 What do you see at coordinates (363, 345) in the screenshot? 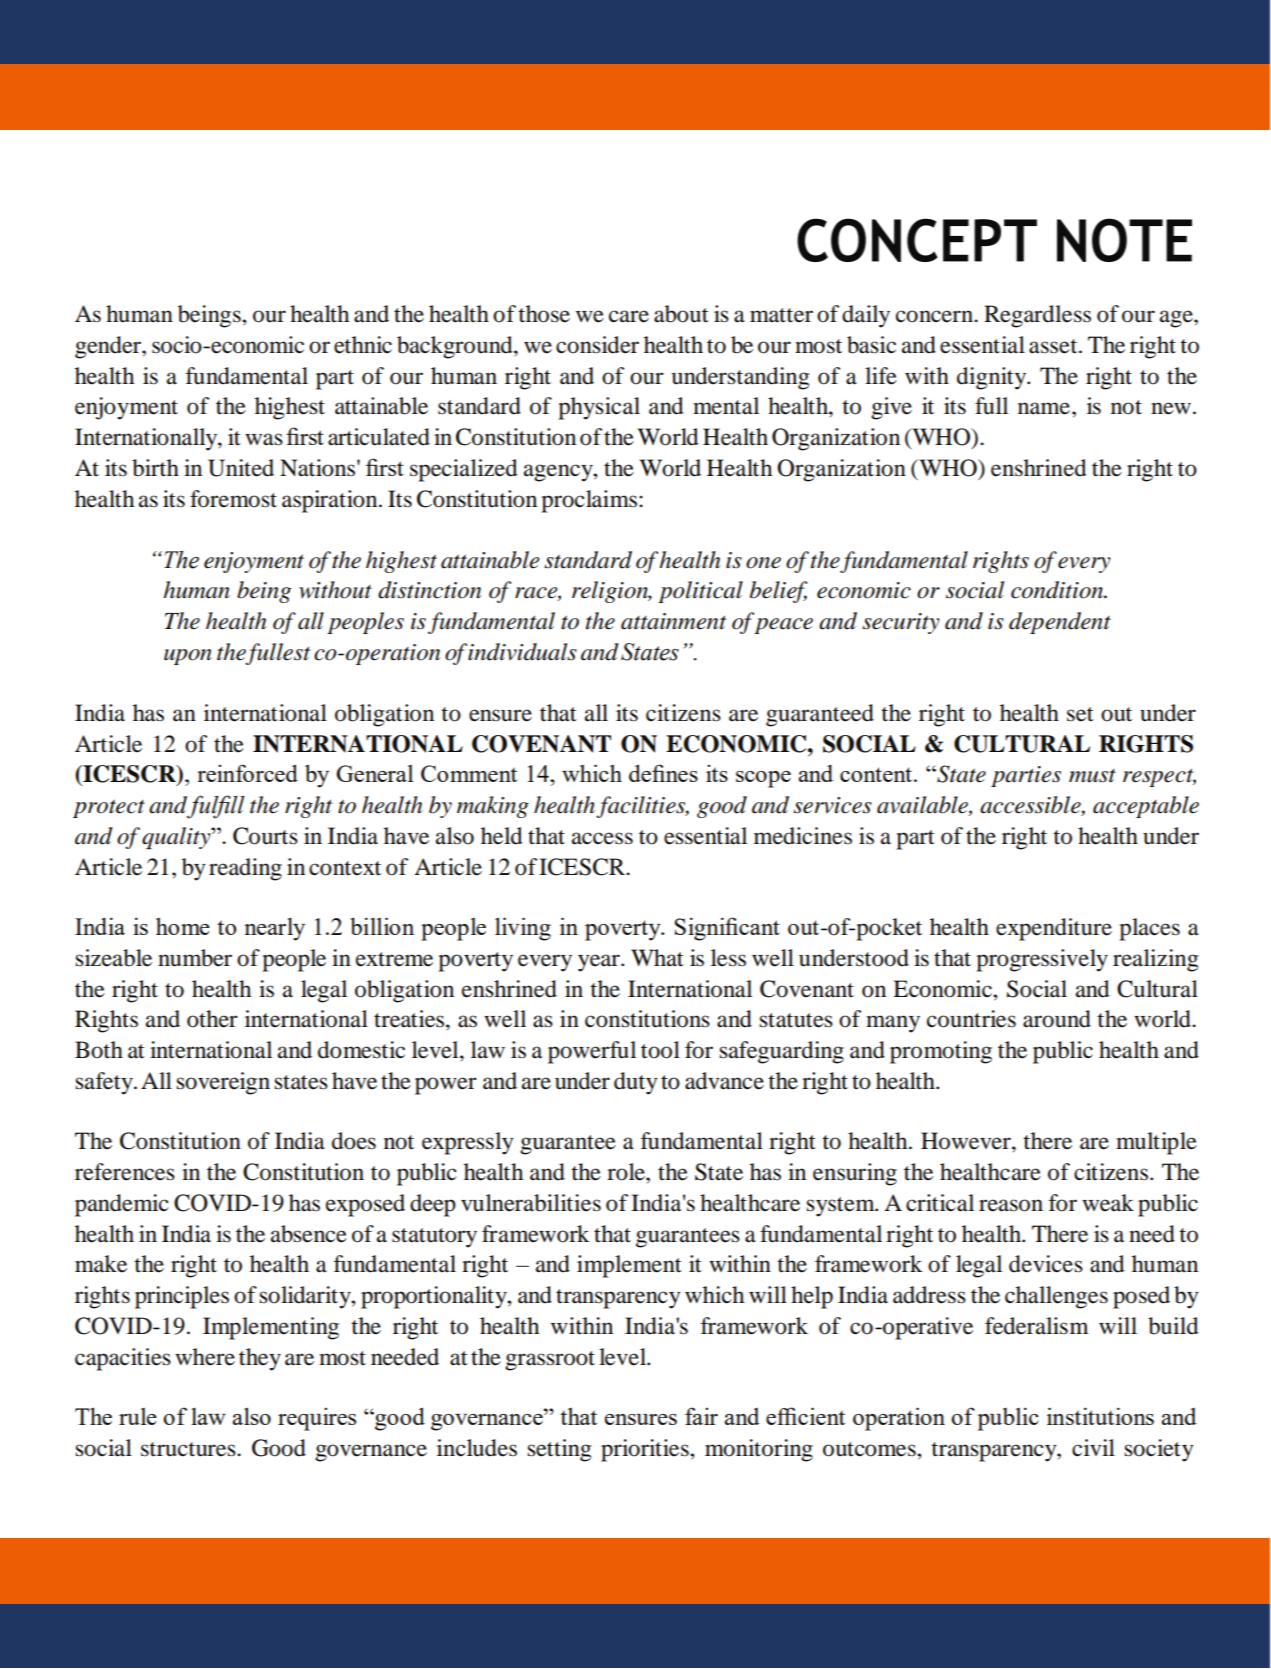
I see `ethnic` at bounding box center [363, 345].
